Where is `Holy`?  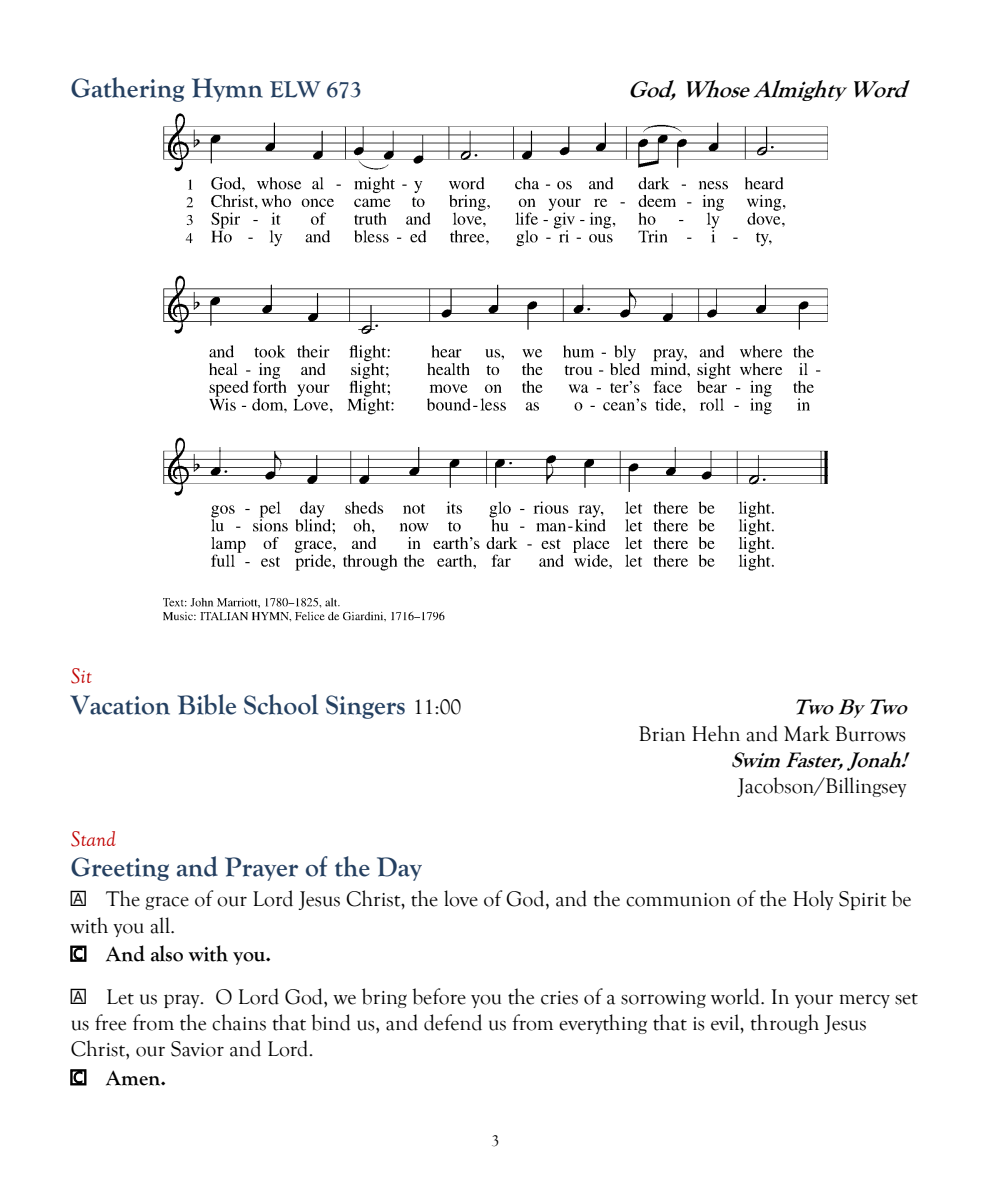 Holy is located at coordinates (813, 900).
